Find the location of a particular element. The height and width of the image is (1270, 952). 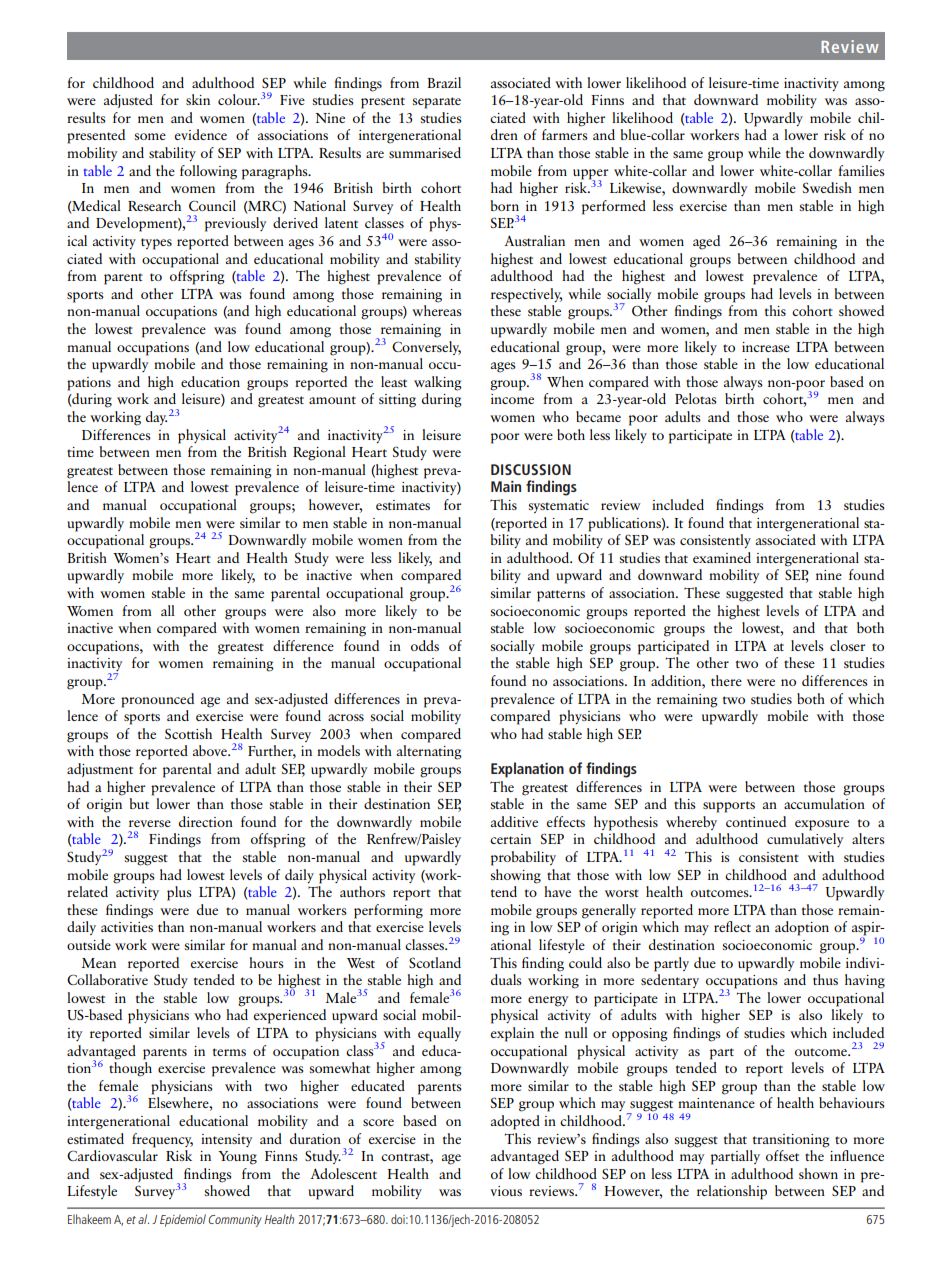

Swedish is located at coordinates (827, 187).
